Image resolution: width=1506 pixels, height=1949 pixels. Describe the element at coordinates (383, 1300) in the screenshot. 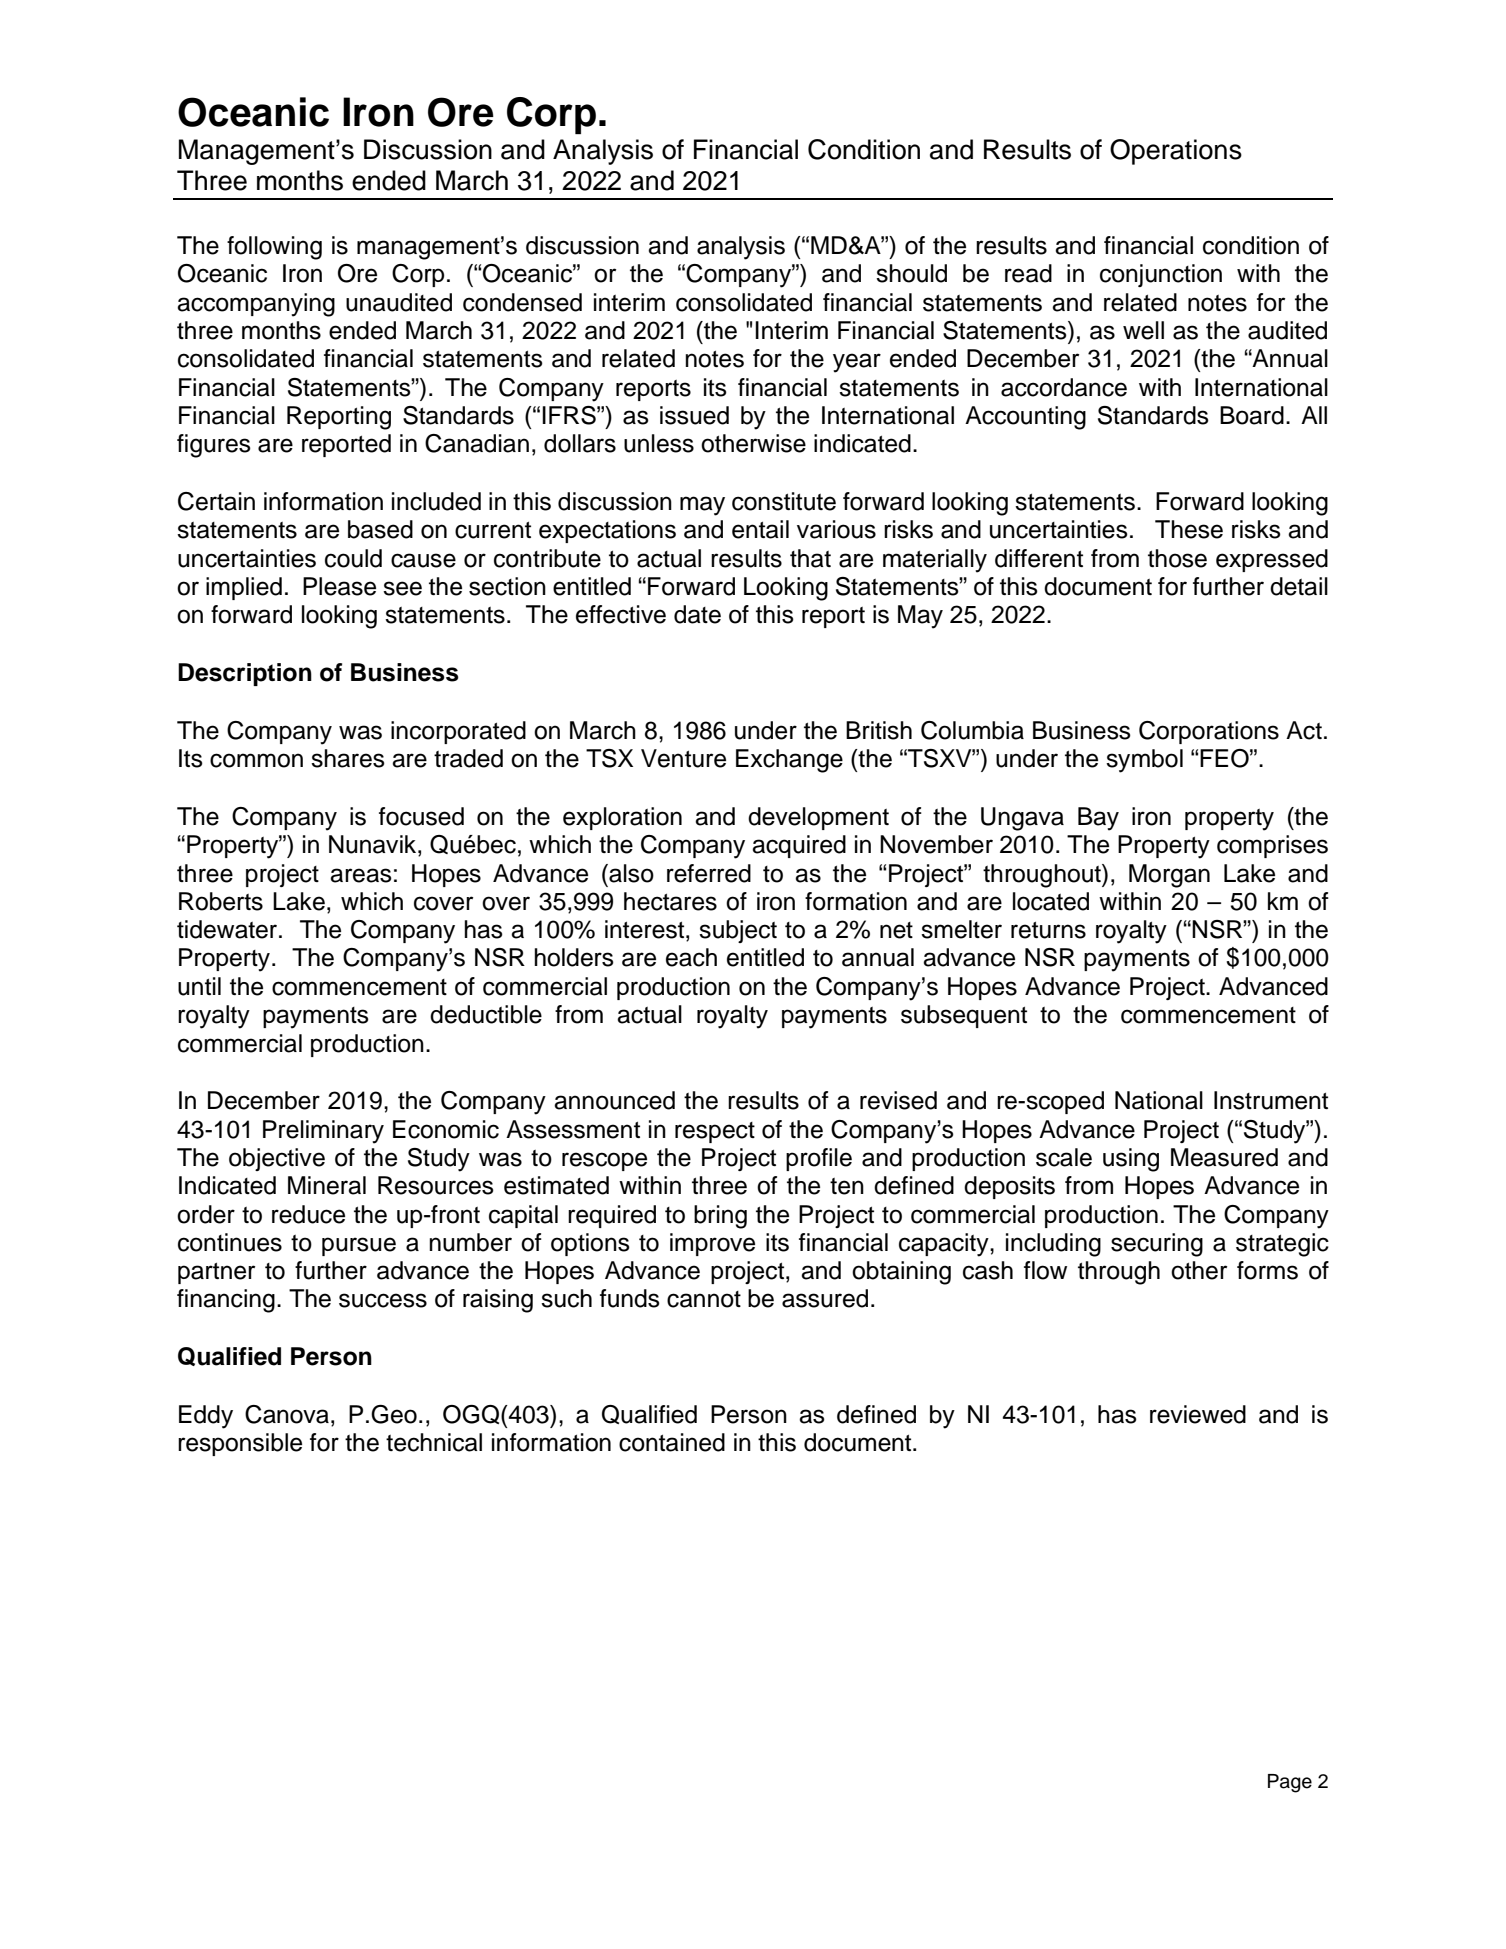

I see `success` at that location.
